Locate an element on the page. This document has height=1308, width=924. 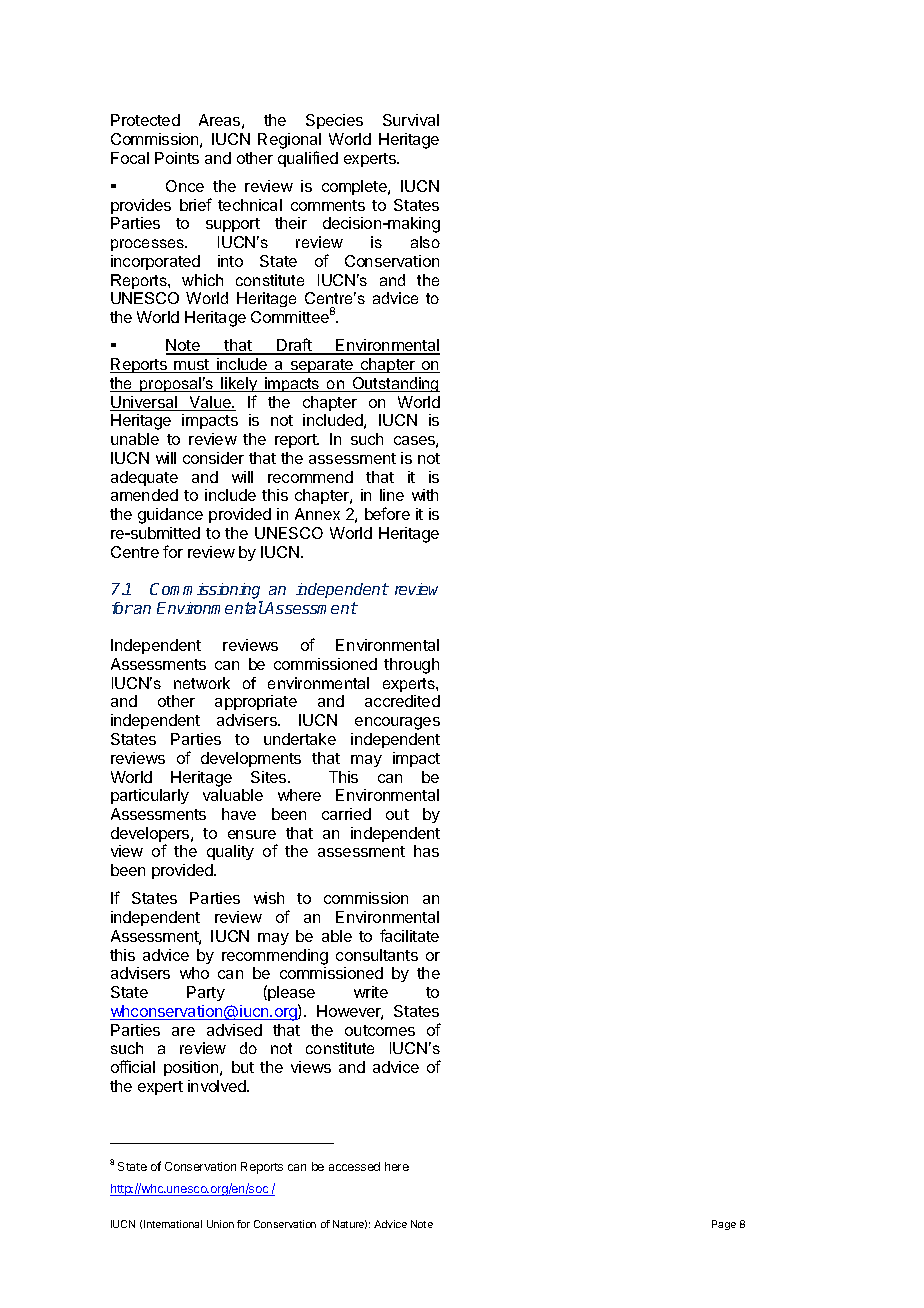
accessed is located at coordinates (354, 1166).
